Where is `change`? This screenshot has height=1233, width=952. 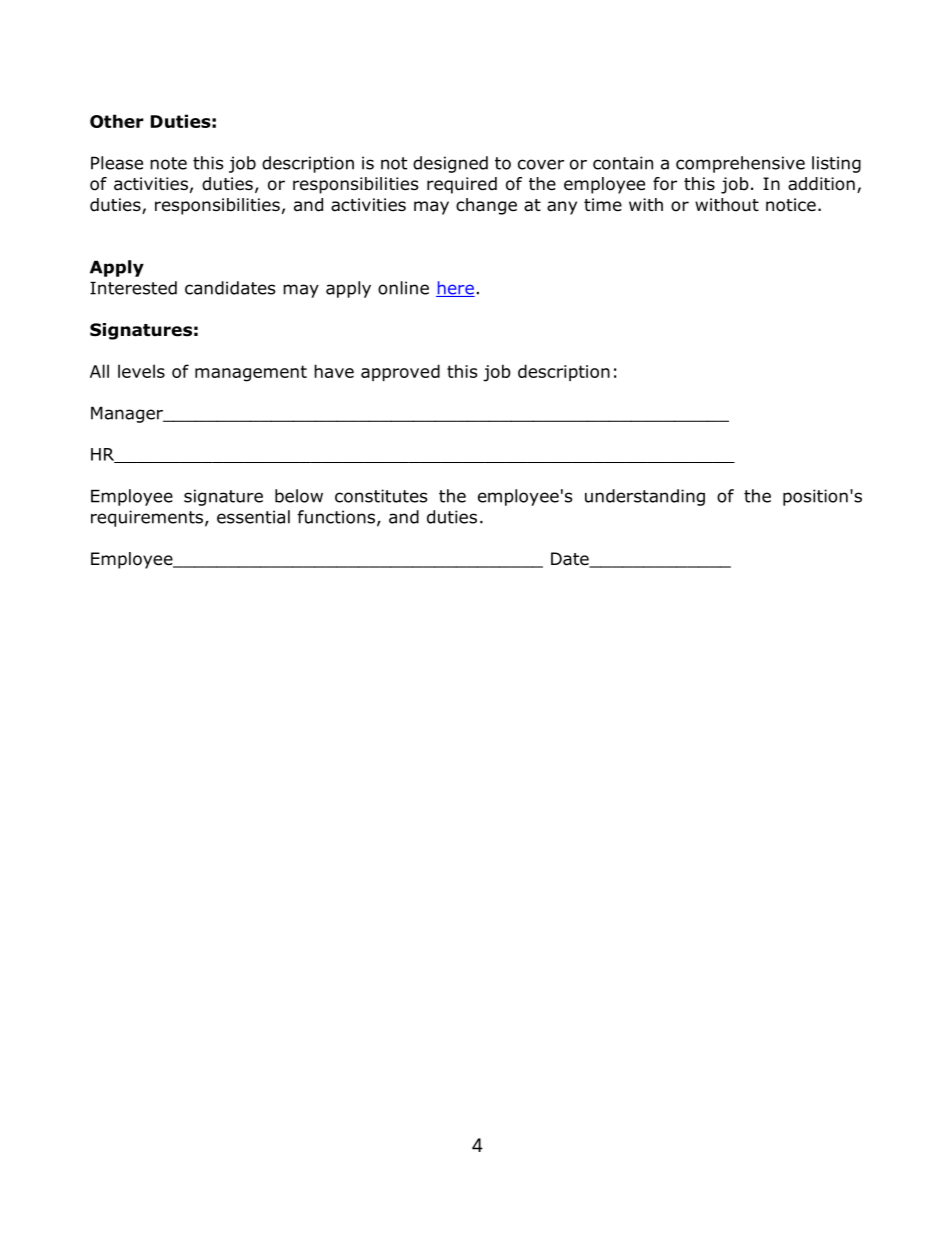
change is located at coordinates (486, 206).
